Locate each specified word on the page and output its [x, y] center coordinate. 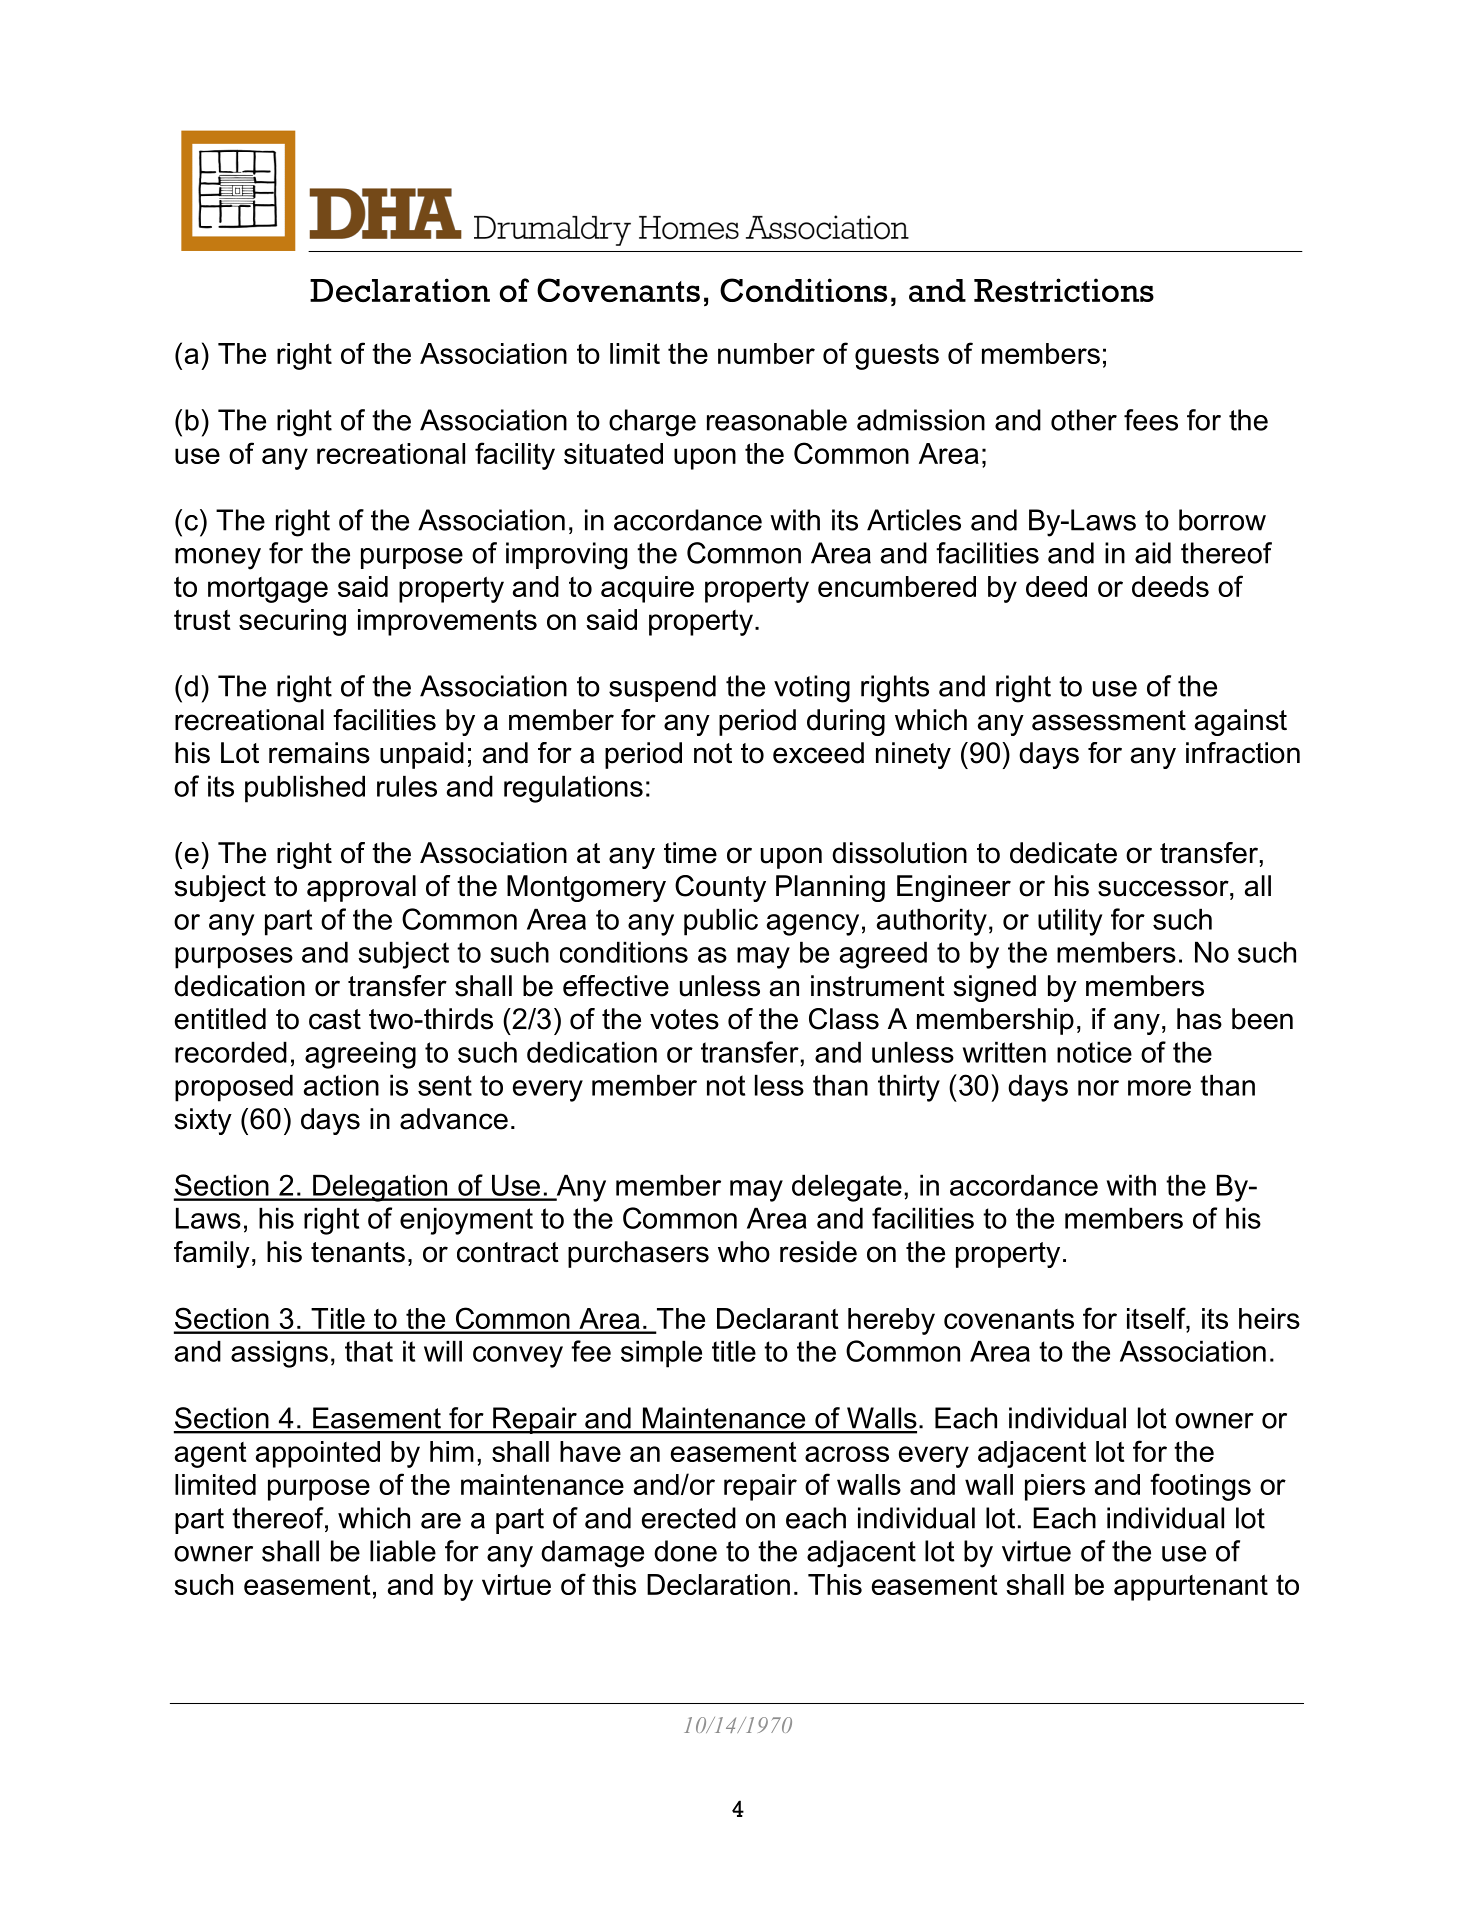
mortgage [268, 590]
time [690, 853]
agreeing [360, 1055]
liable [403, 1551]
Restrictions [1064, 290]
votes [684, 1019]
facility [515, 456]
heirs [1269, 1318]
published [305, 789]
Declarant [778, 1318]
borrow [1222, 520]
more [1159, 1088]
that [369, 1351]
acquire [647, 589]
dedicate [1063, 853]
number [766, 353]
